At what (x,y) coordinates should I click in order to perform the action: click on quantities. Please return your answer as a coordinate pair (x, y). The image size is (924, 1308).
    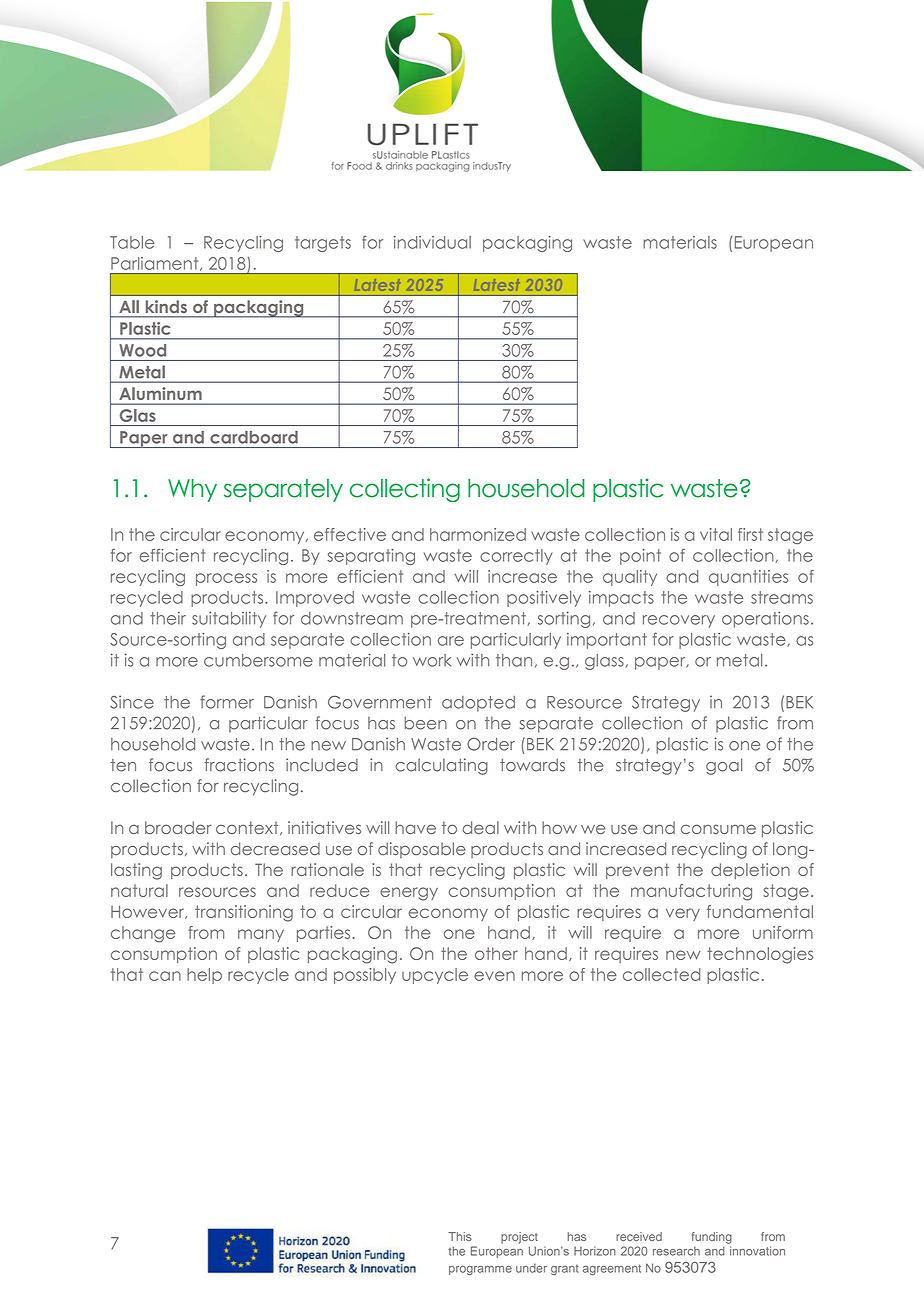
    Looking at the image, I should click on (748, 578).
